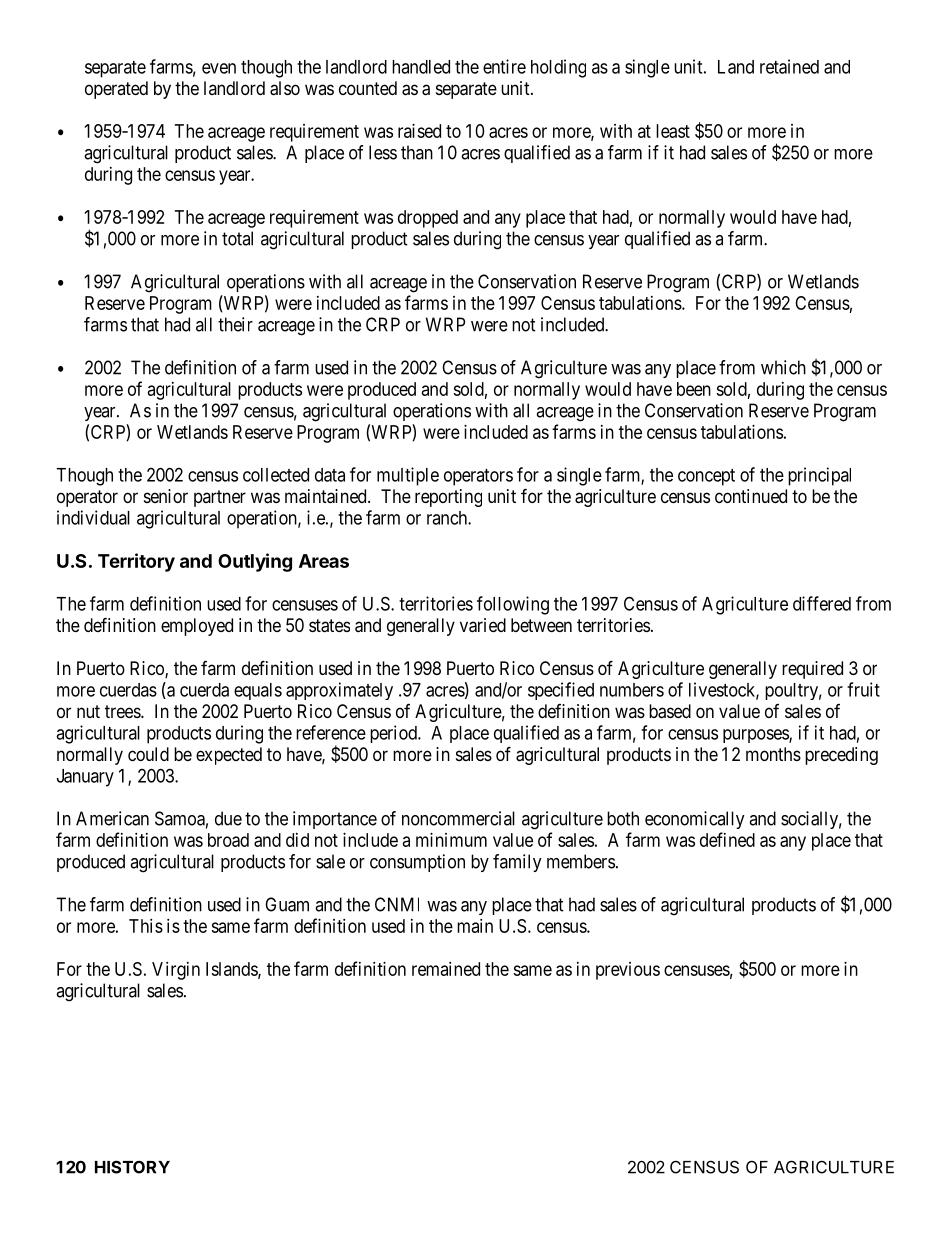 The image size is (952, 1233). Describe the element at coordinates (132, 1167) in the screenshot. I see `HISTORY` at that location.
